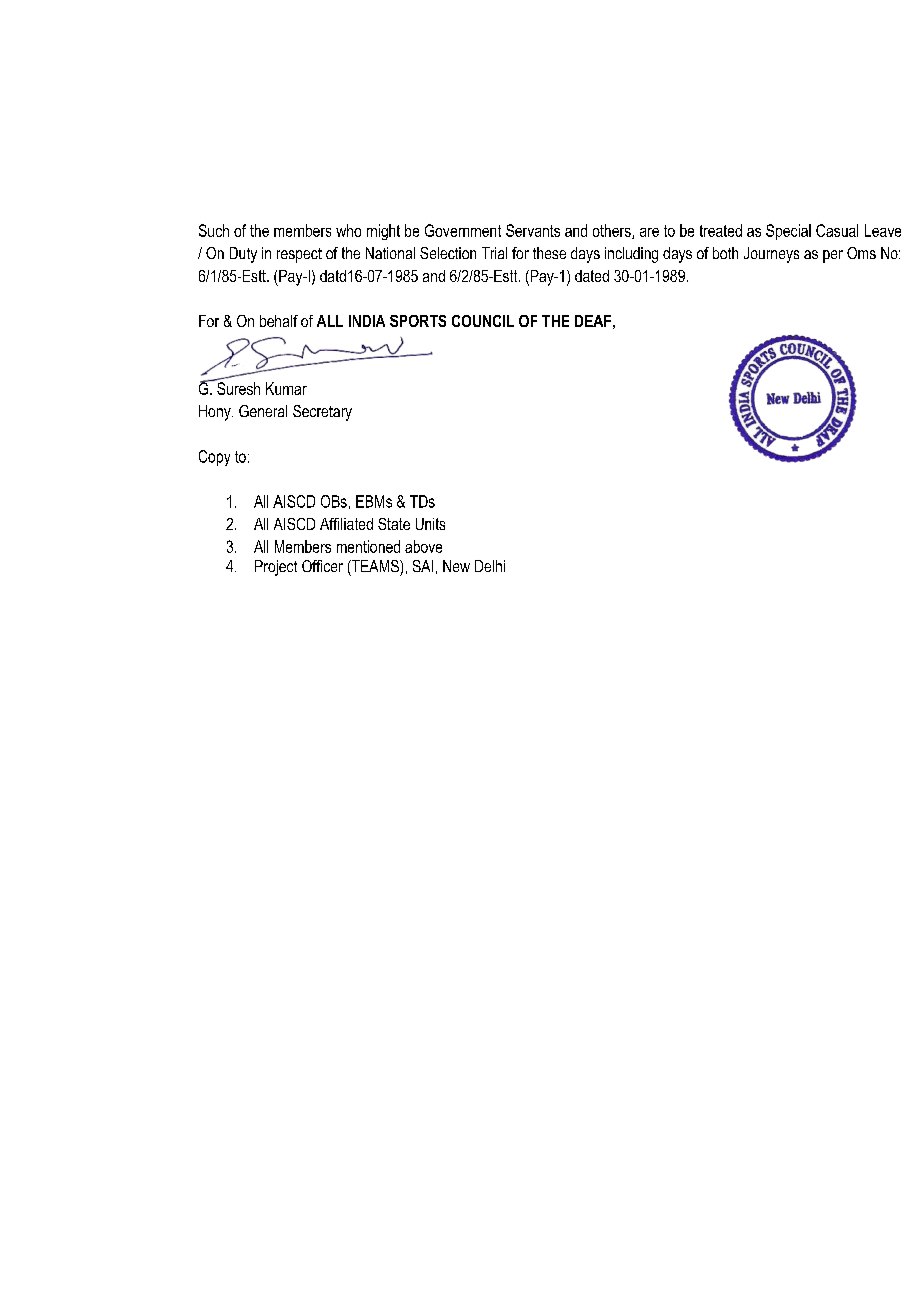  What do you see at coordinates (418, 321) in the page?
I see `SPORTS` at bounding box center [418, 321].
